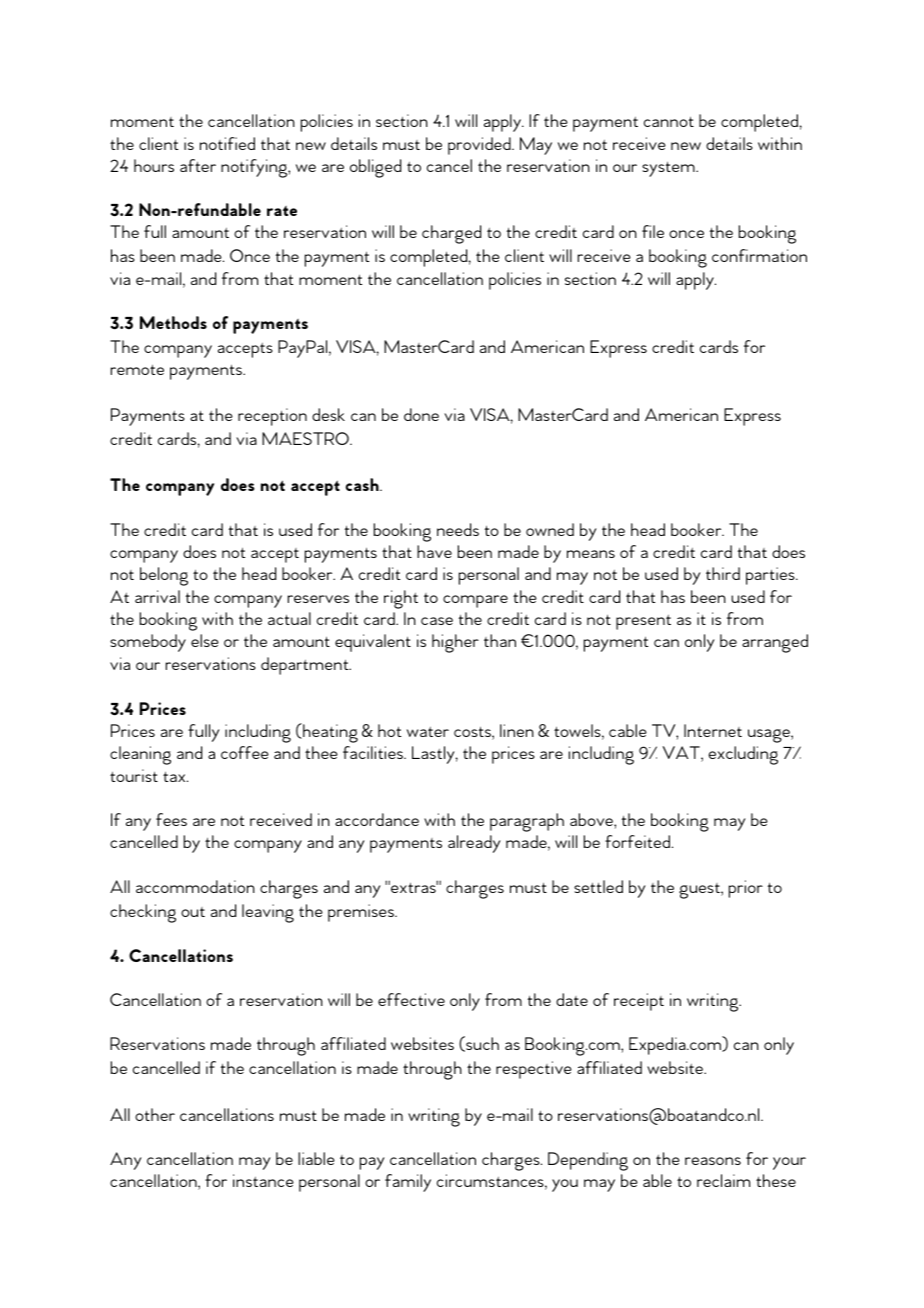 This screenshot has height=1308, width=924. Describe the element at coordinates (272, 417) in the screenshot. I see `reception` at that location.
